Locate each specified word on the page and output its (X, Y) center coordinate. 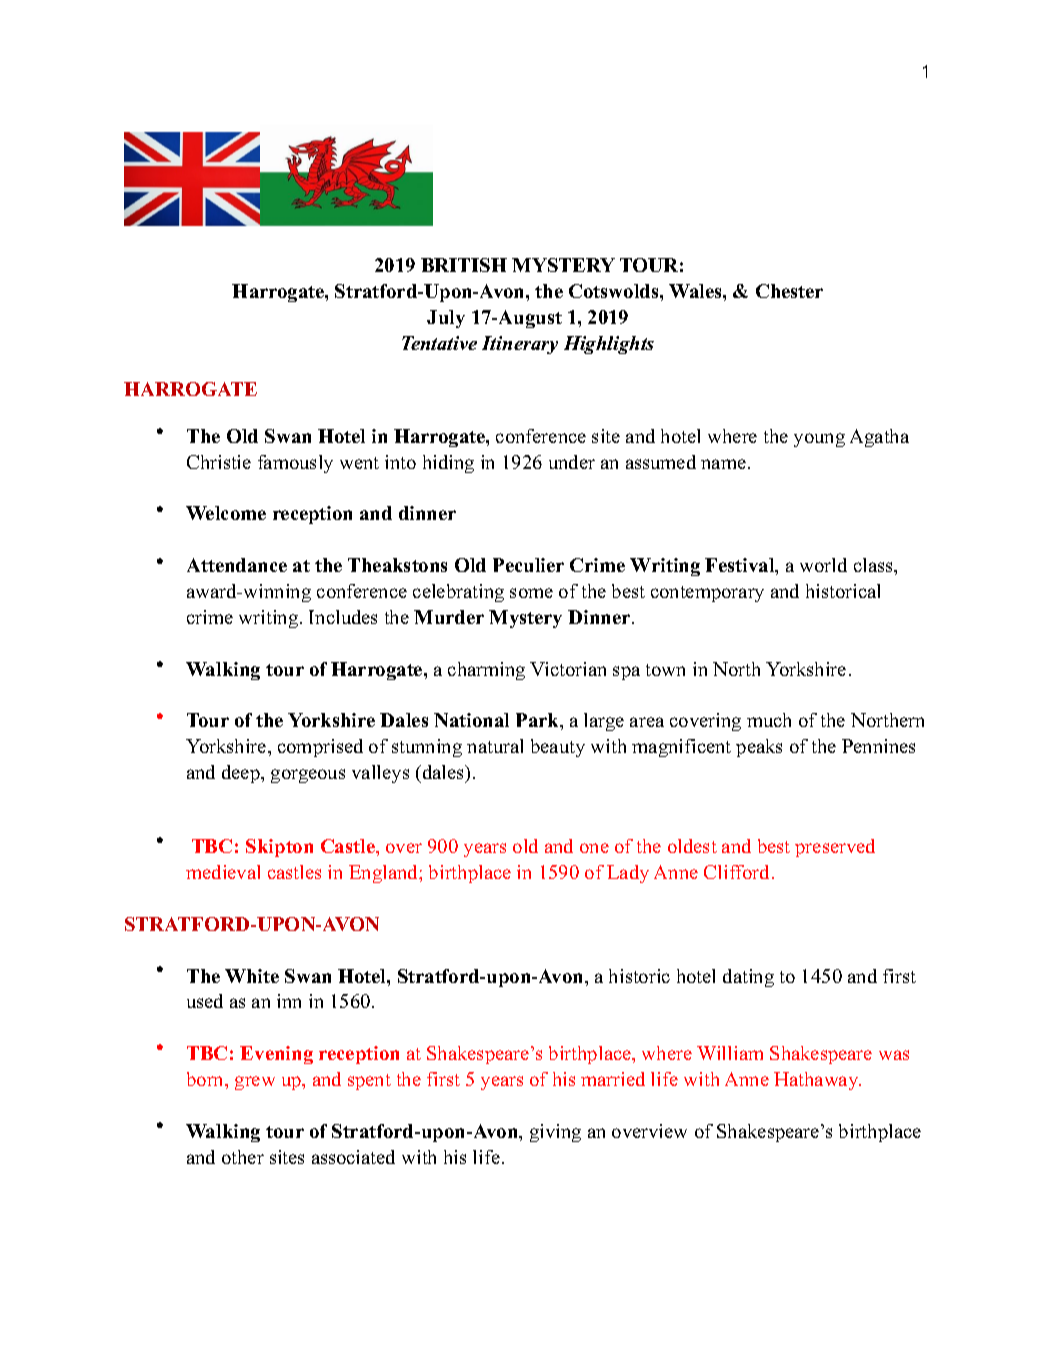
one (594, 848)
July (446, 319)
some (531, 593)
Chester (789, 291)
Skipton (279, 848)
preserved (835, 848)
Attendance (237, 565)
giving (555, 1133)
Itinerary (520, 345)
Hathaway (817, 1081)
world (823, 565)
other (243, 1157)
